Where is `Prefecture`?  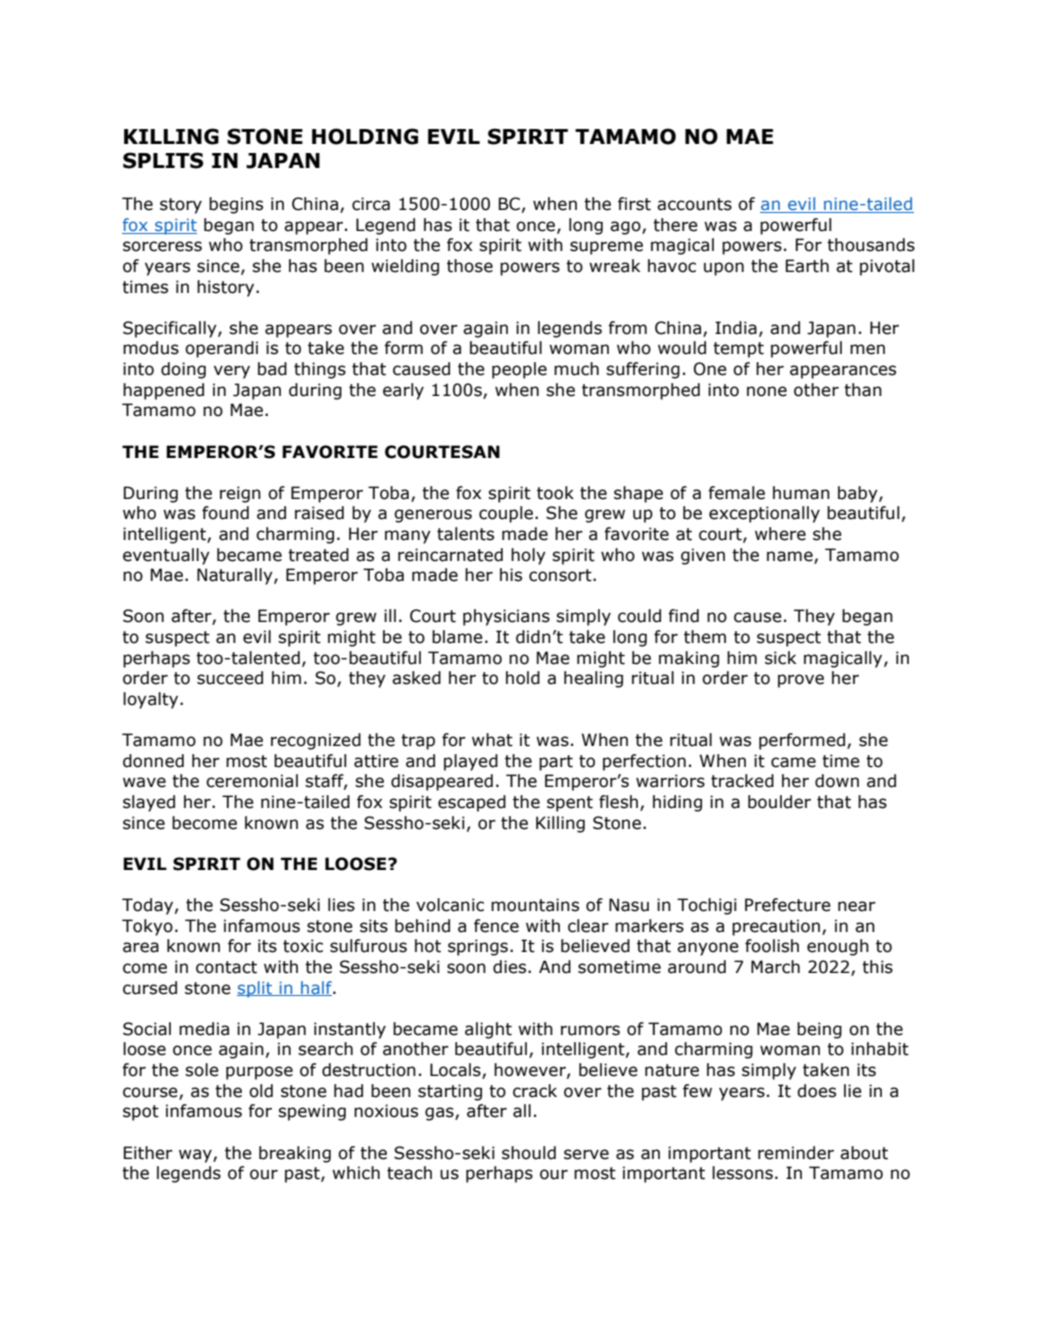 Prefecture is located at coordinates (788, 905).
